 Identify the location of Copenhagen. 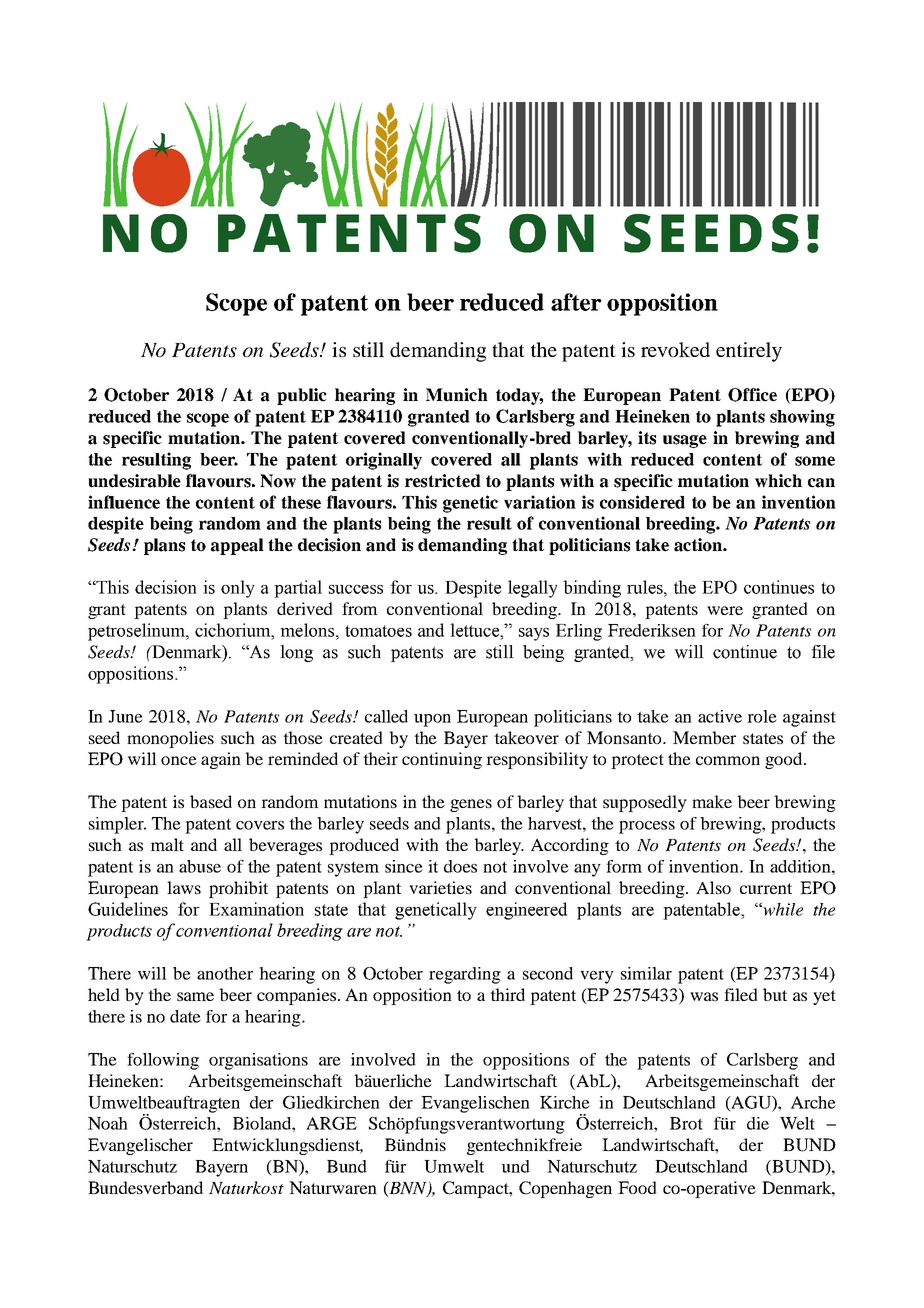
(565, 1189).
